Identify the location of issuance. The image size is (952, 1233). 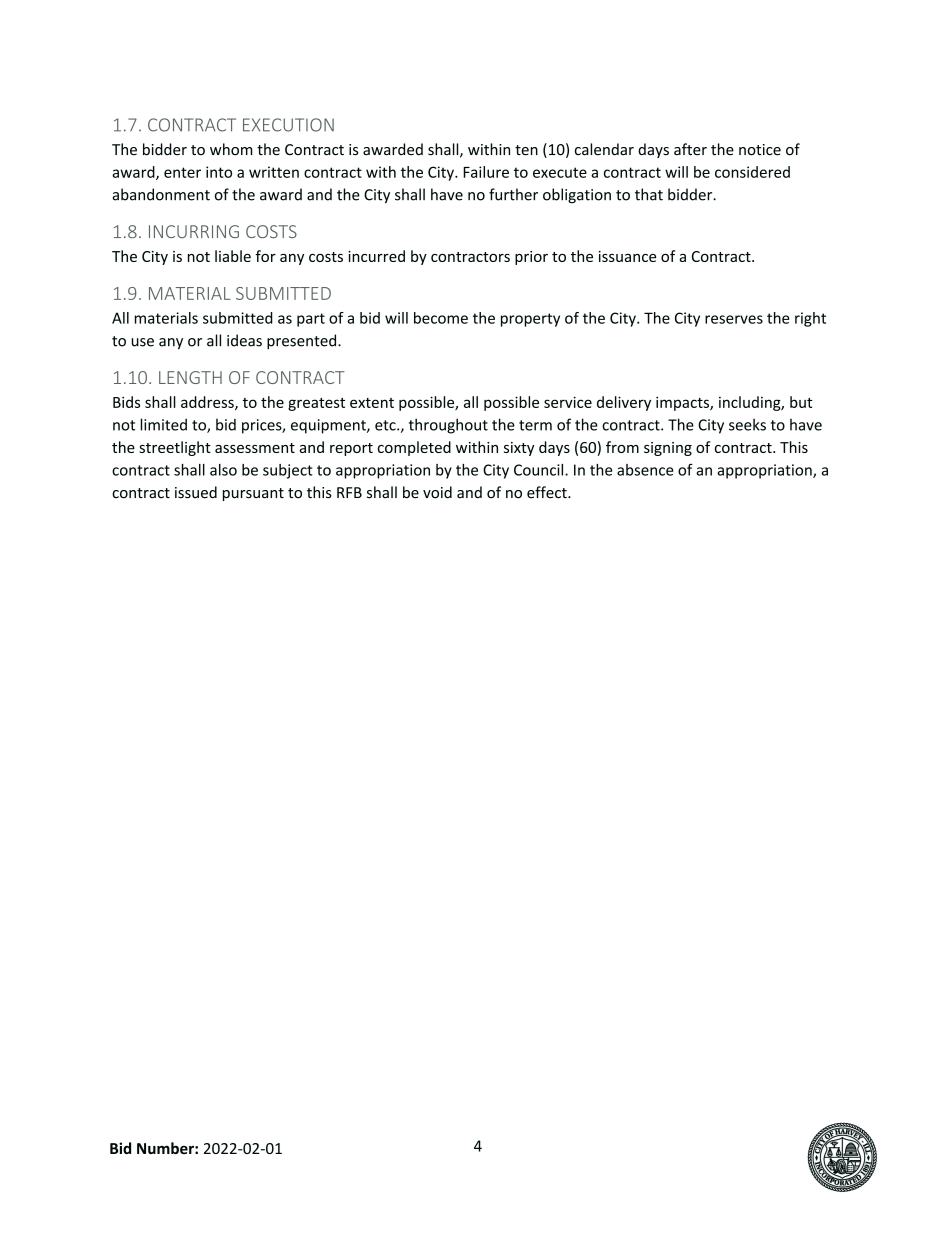
(627, 256).
